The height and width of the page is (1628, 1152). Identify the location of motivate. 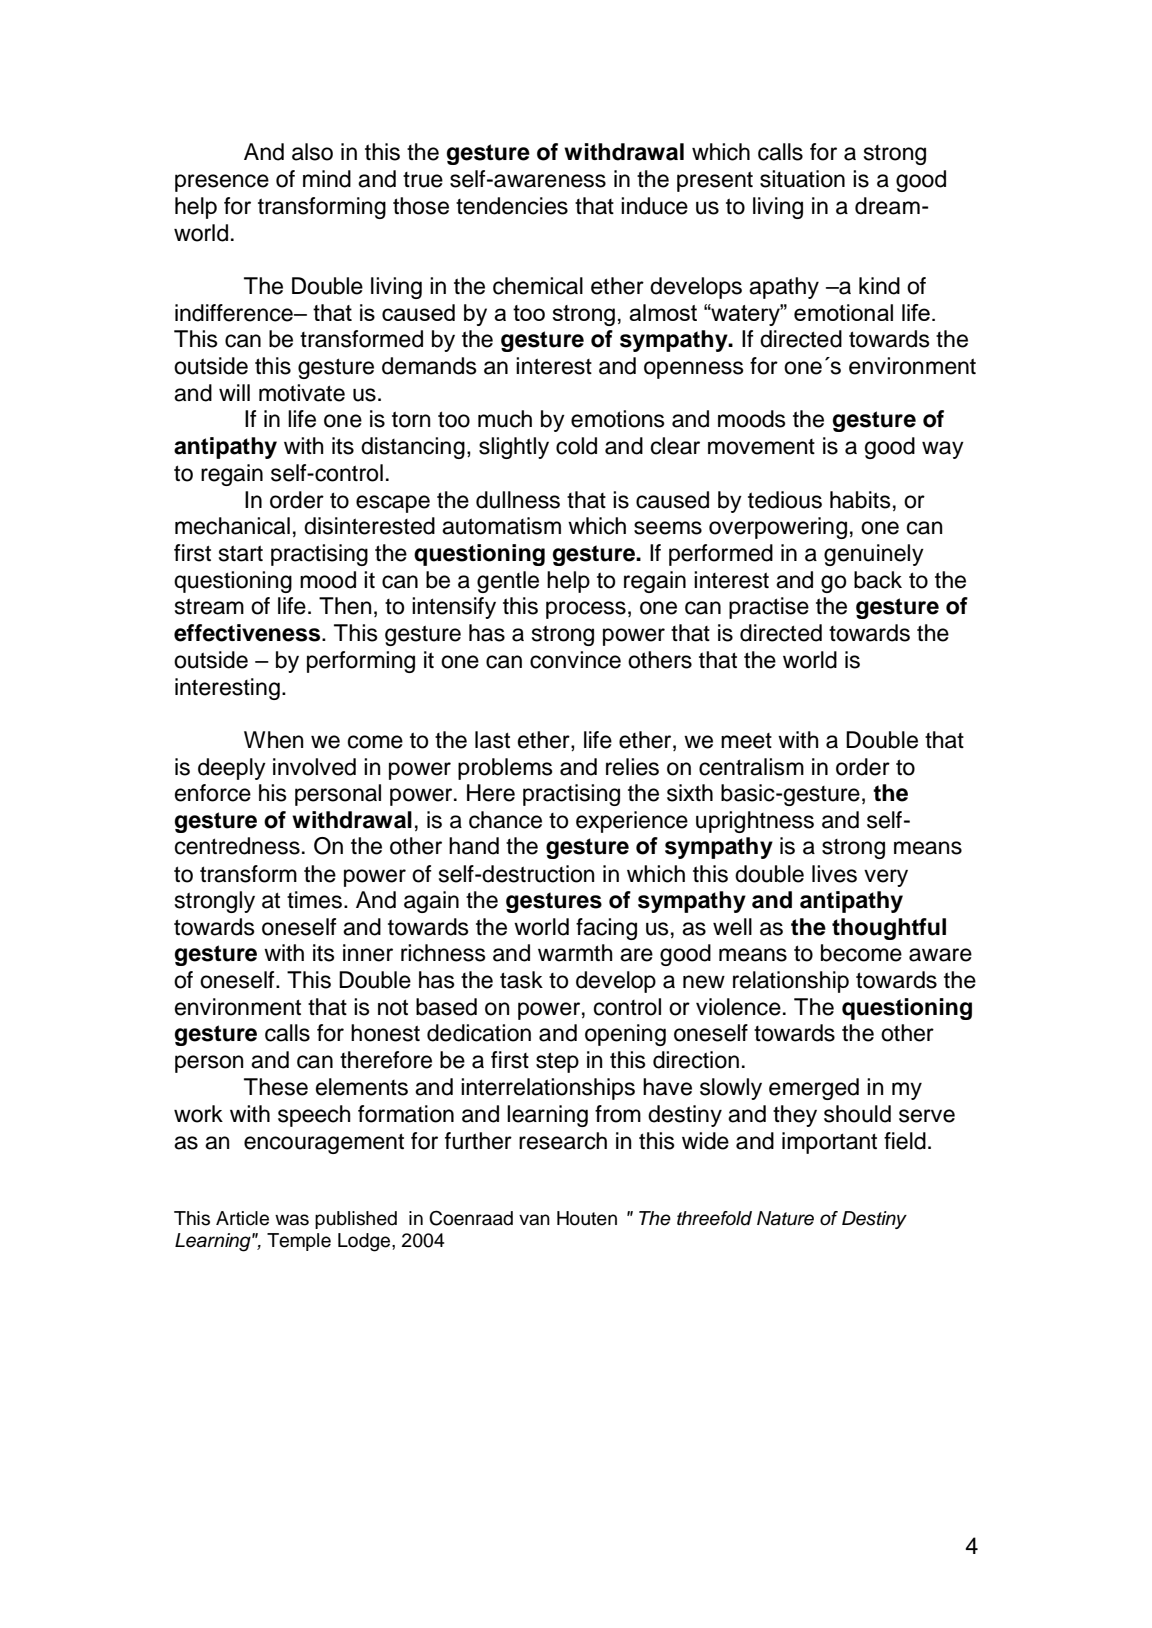
(302, 393).
